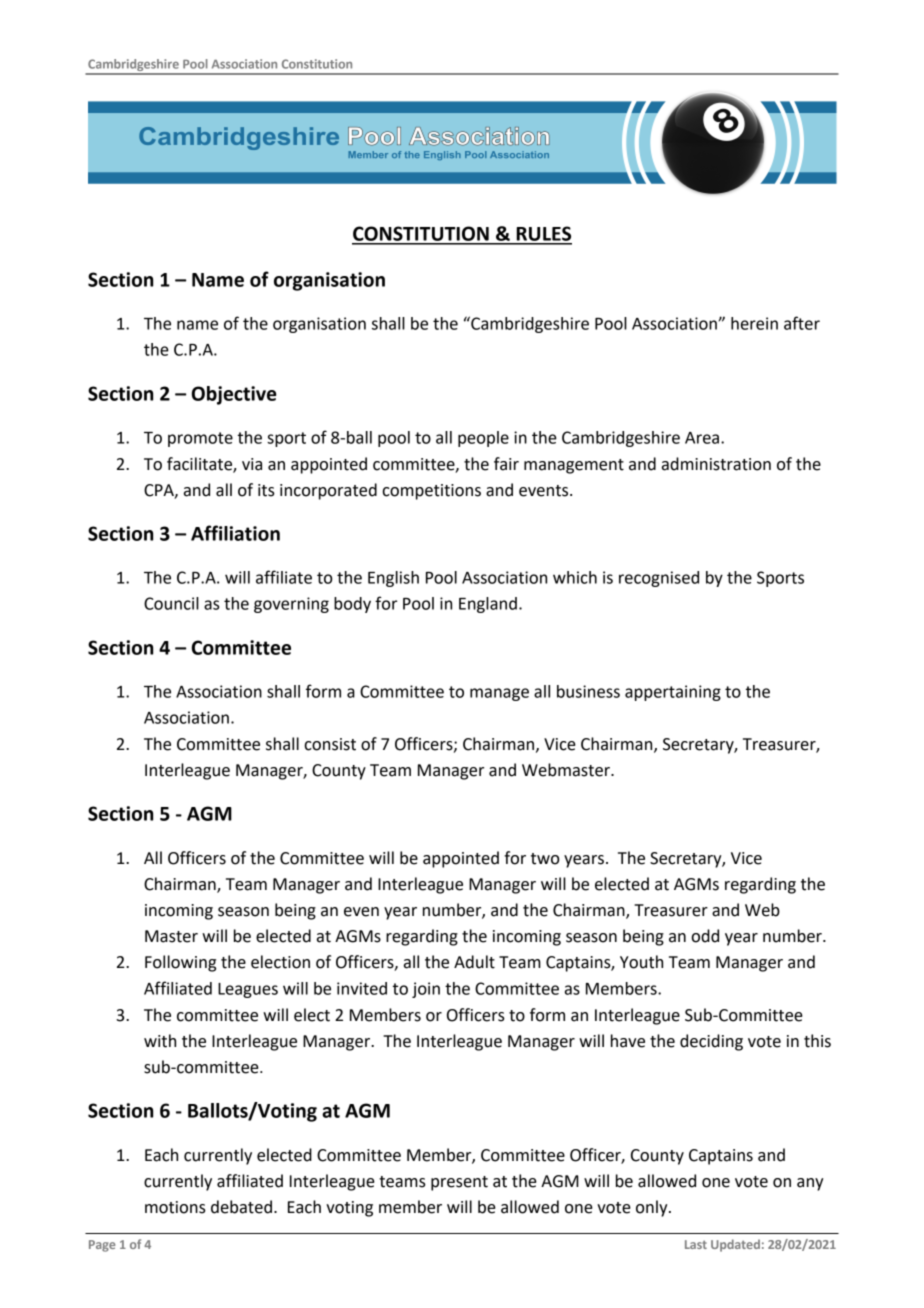 This screenshot has width=924, height=1308. I want to click on people, so click(483, 439).
